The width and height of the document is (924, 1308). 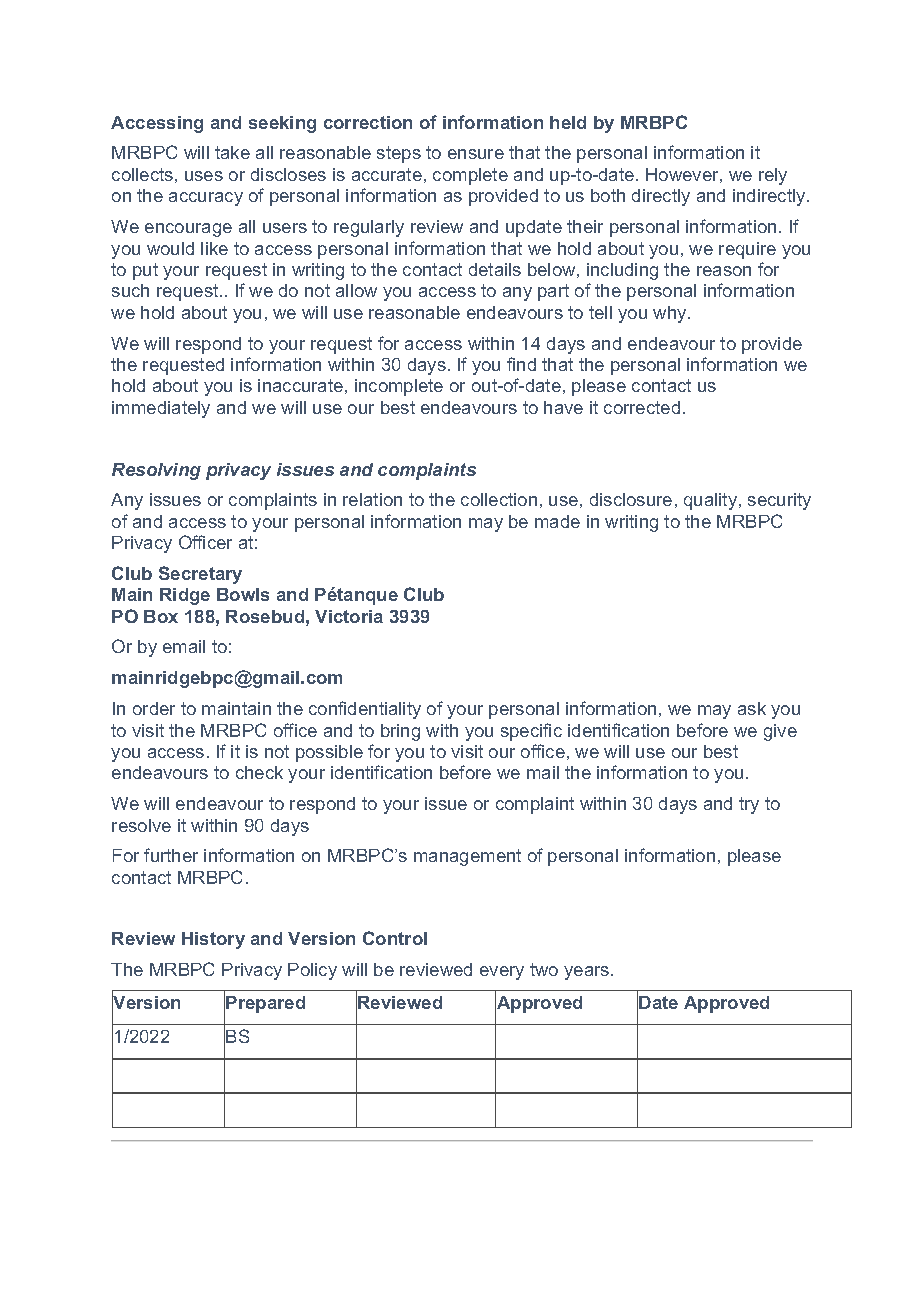 What do you see at coordinates (213, 940) in the document?
I see `History` at bounding box center [213, 940].
